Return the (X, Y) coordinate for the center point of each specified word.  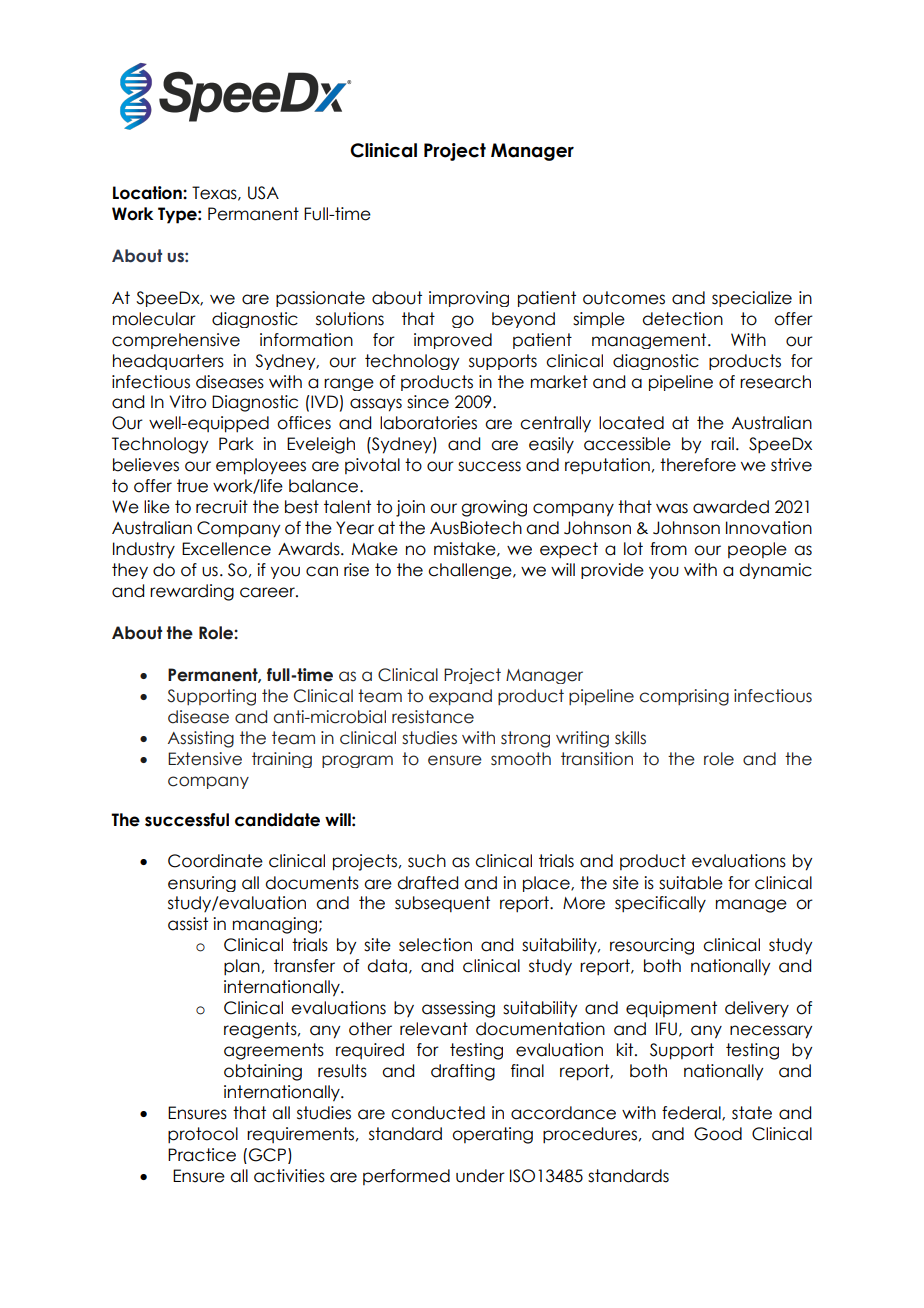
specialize (752, 299)
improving (469, 299)
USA (263, 193)
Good (718, 1134)
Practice (202, 1155)
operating (492, 1135)
